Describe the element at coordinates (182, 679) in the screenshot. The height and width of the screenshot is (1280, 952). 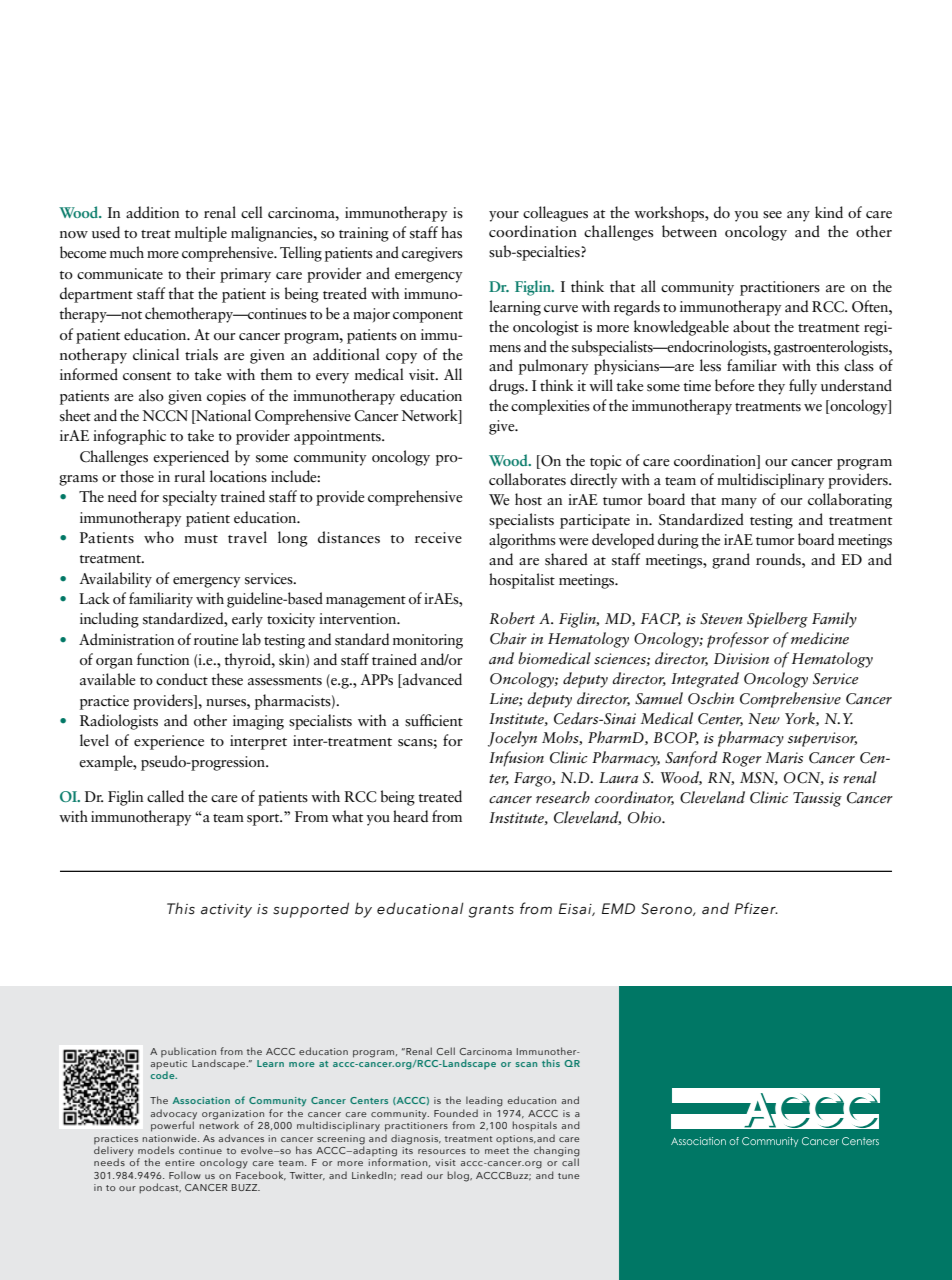
I see `conduct` at that location.
